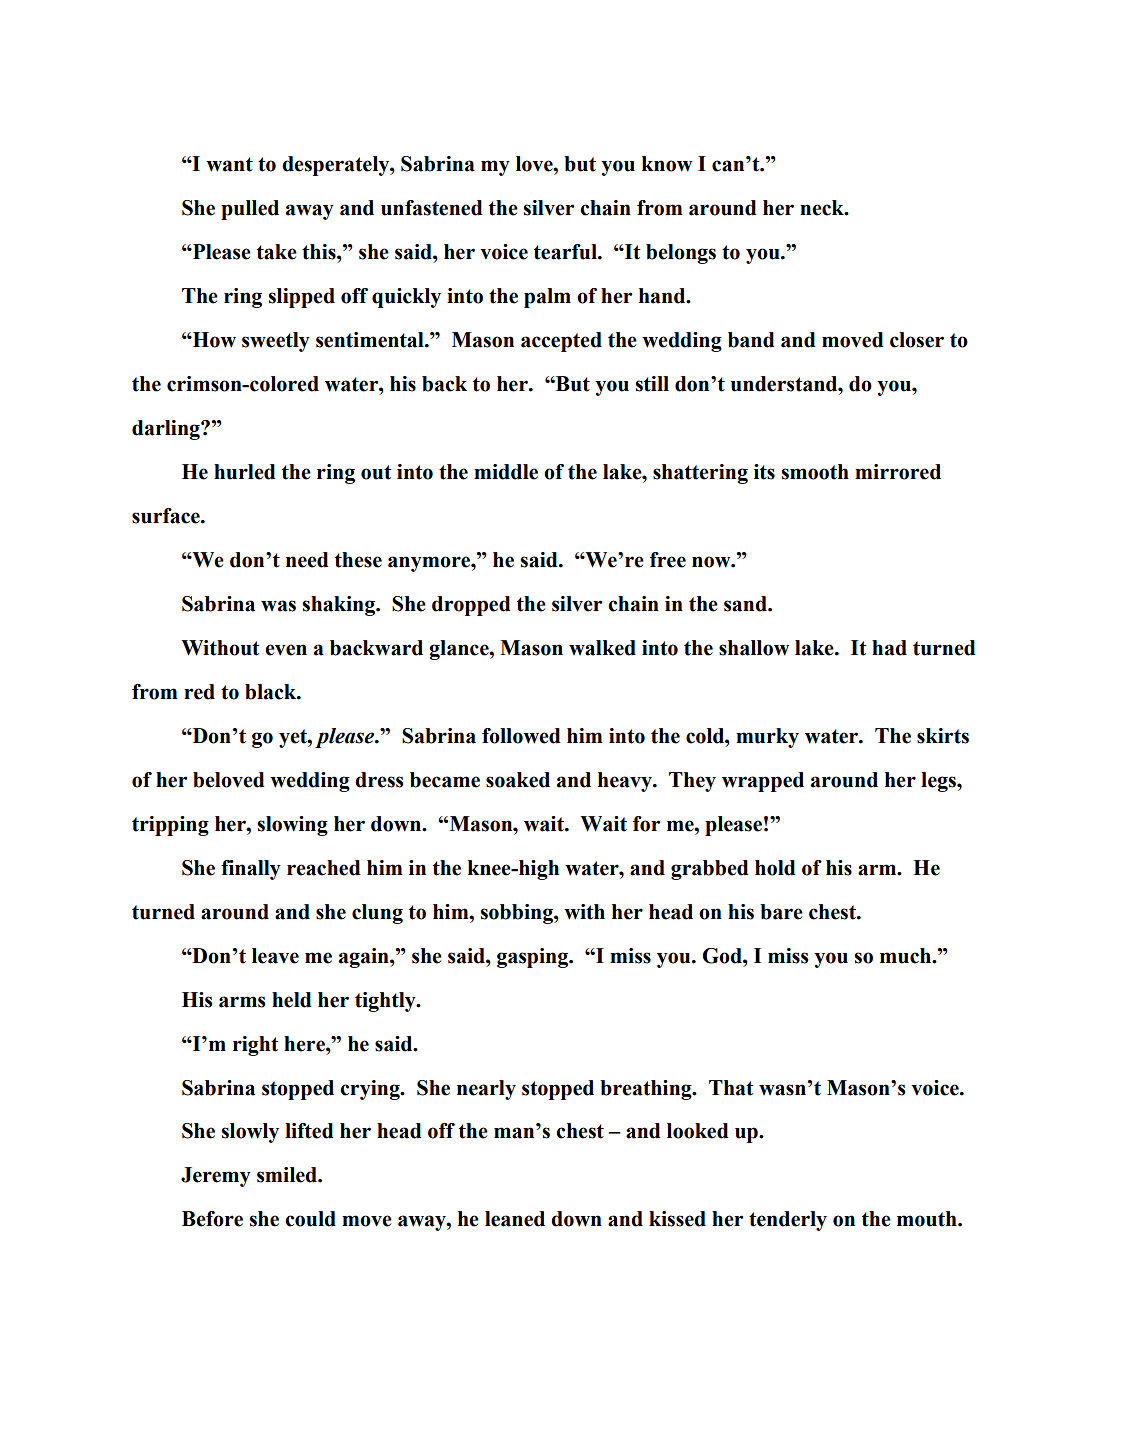  Describe the element at coordinates (506, 472) in the page. I see `middle` at that location.
